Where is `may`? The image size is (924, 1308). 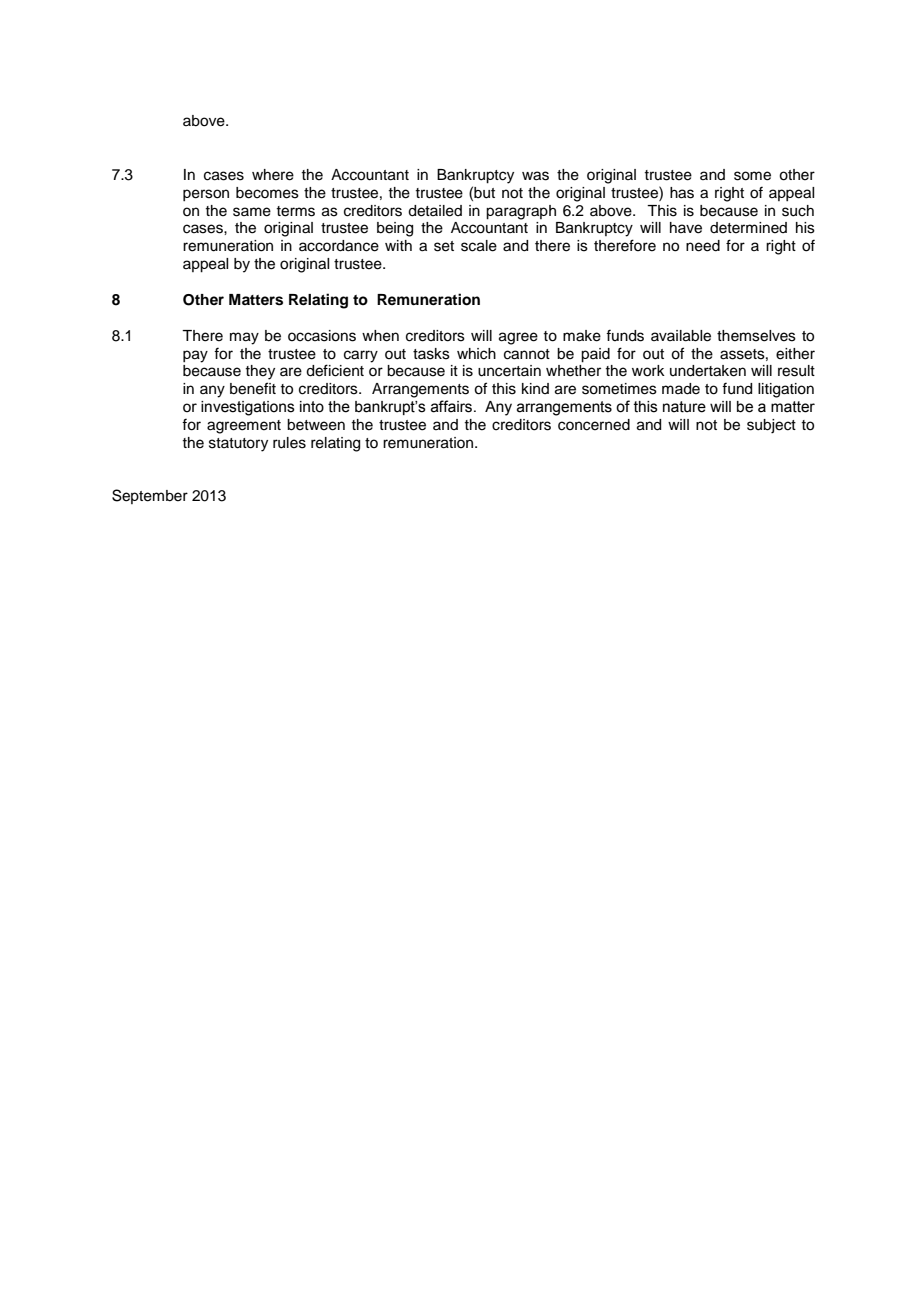
may is located at coordinates (244, 338).
